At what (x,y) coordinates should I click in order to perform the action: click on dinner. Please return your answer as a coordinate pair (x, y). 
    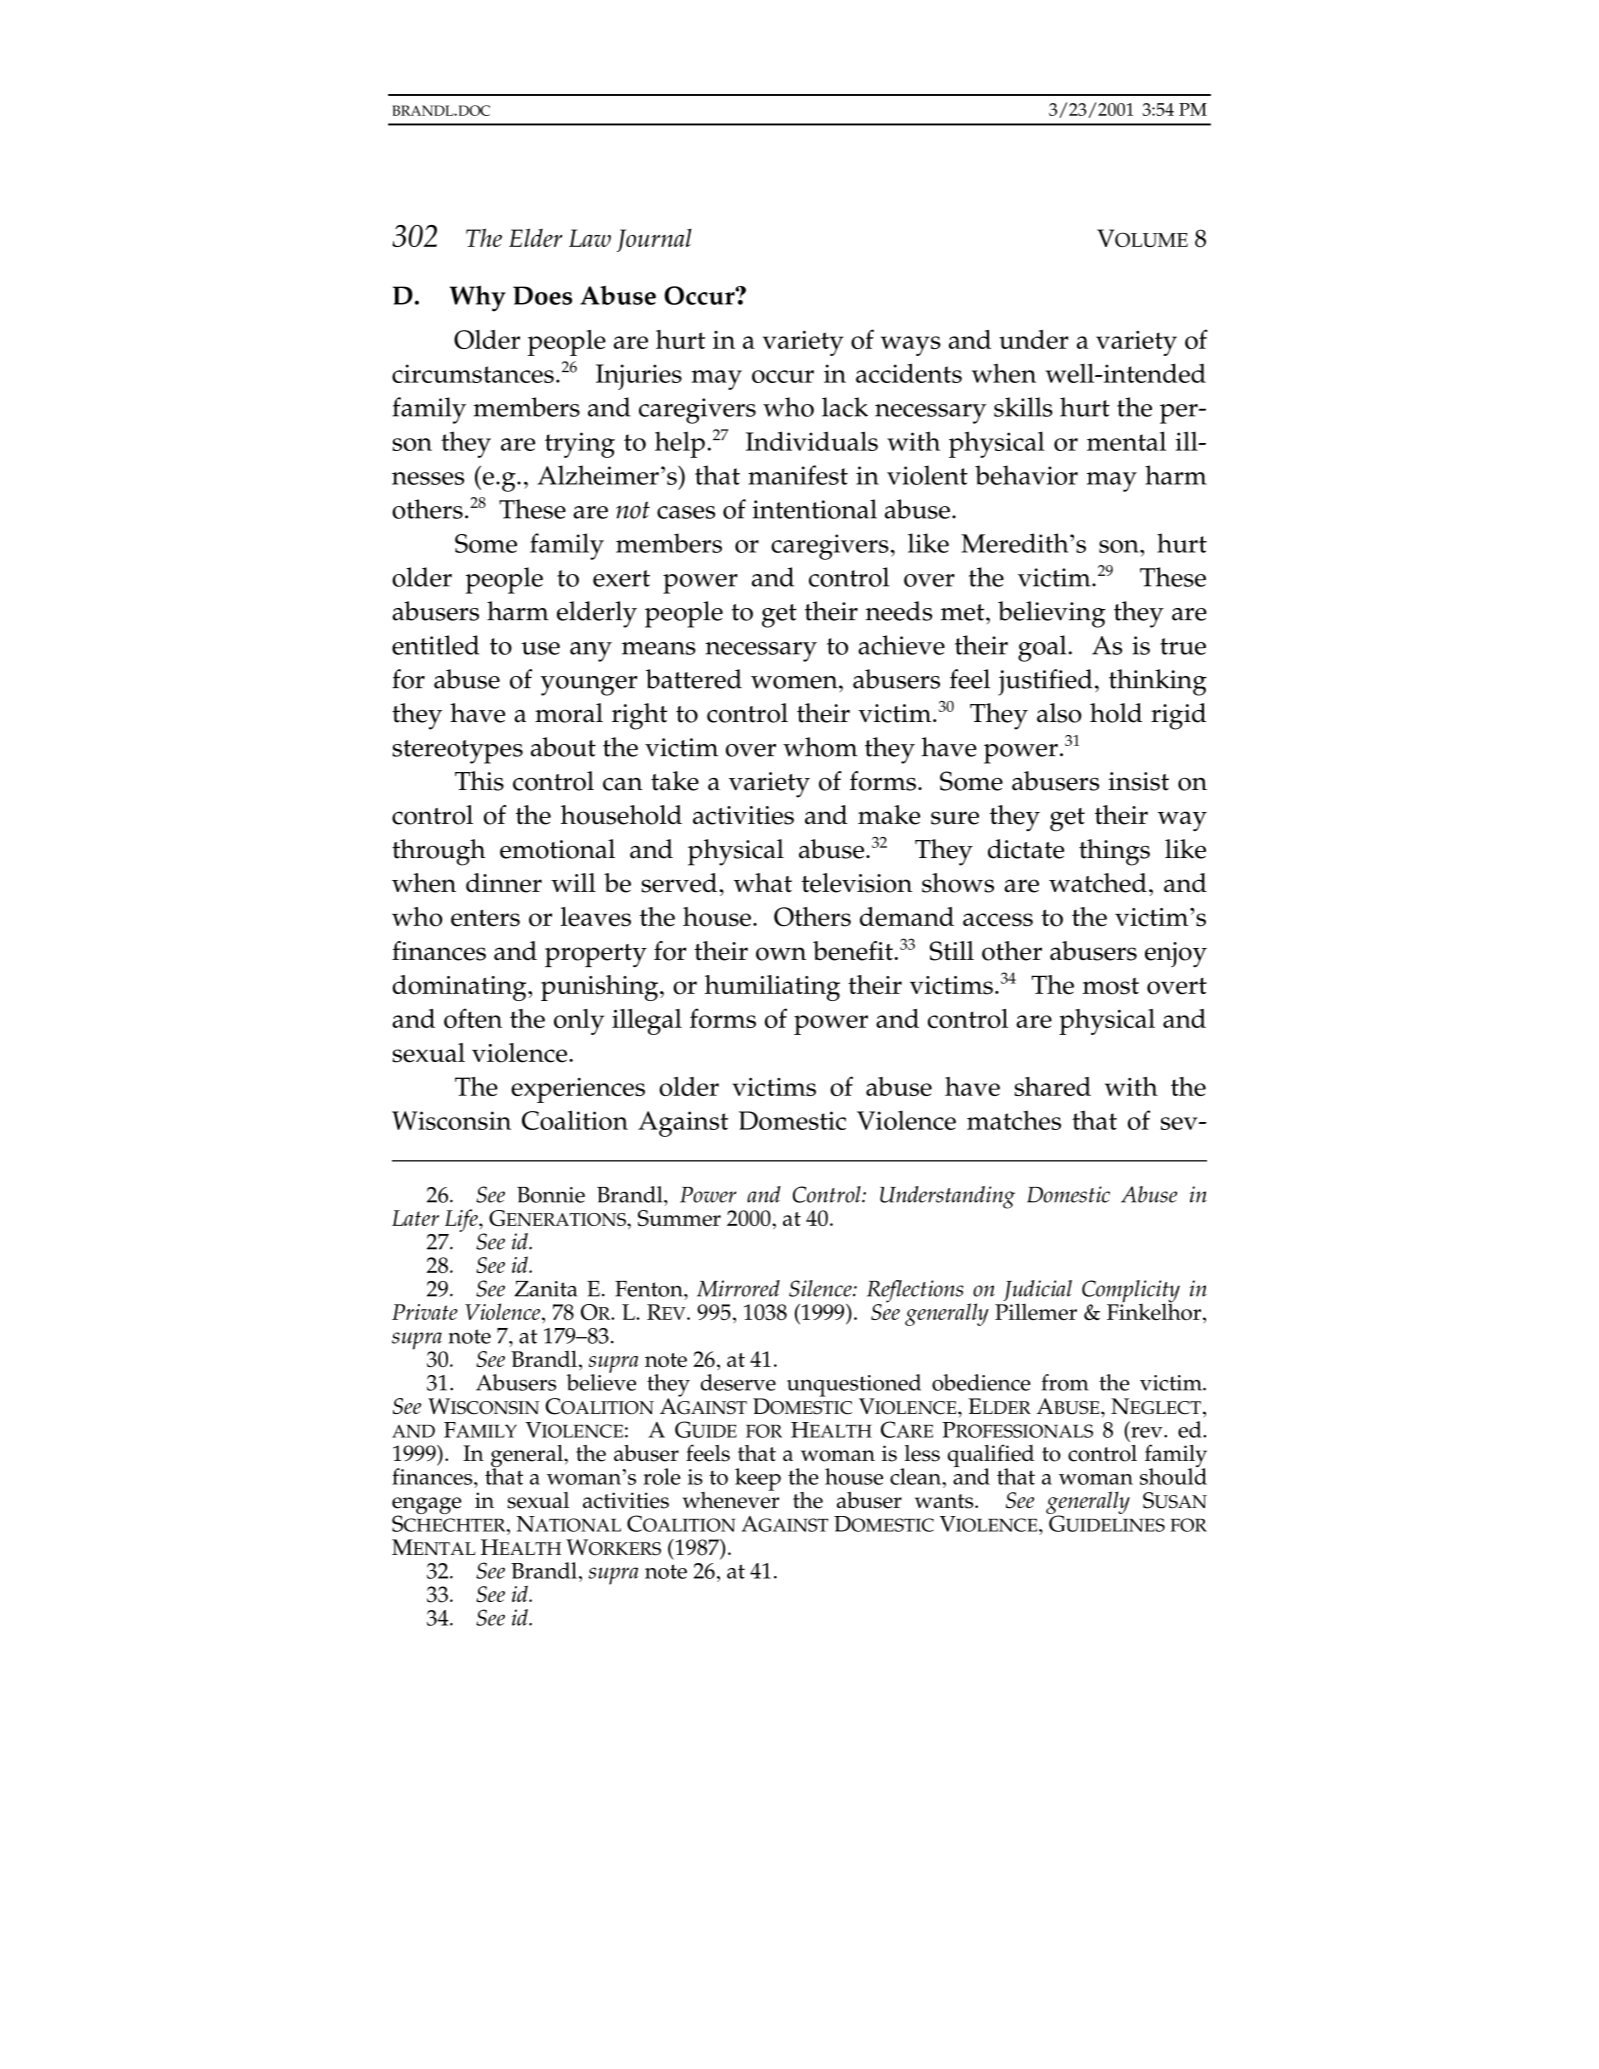
    Looking at the image, I should click on (504, 883).
